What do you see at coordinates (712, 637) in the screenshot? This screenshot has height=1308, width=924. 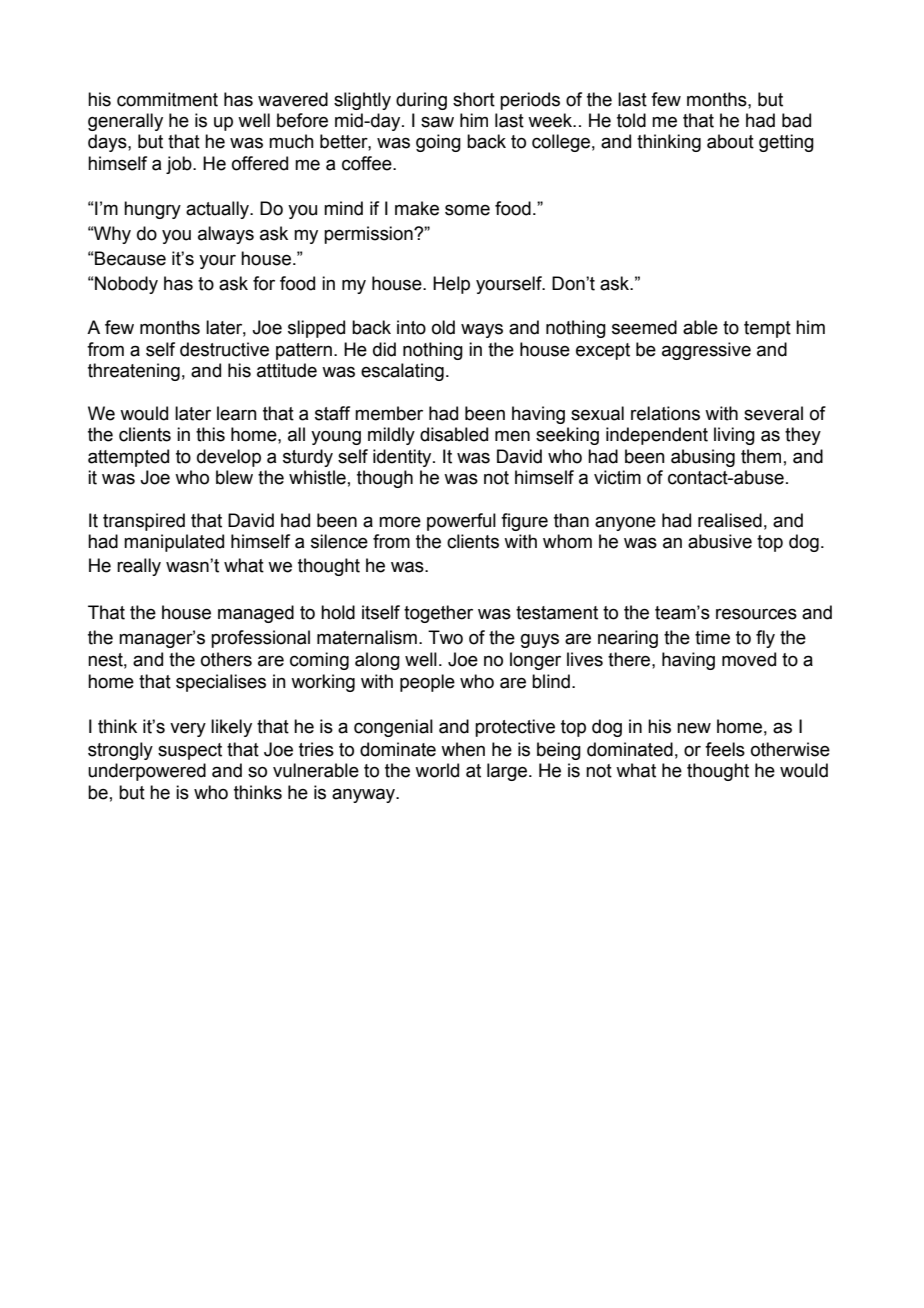 I see `time` at bounding box center [712, 637].
